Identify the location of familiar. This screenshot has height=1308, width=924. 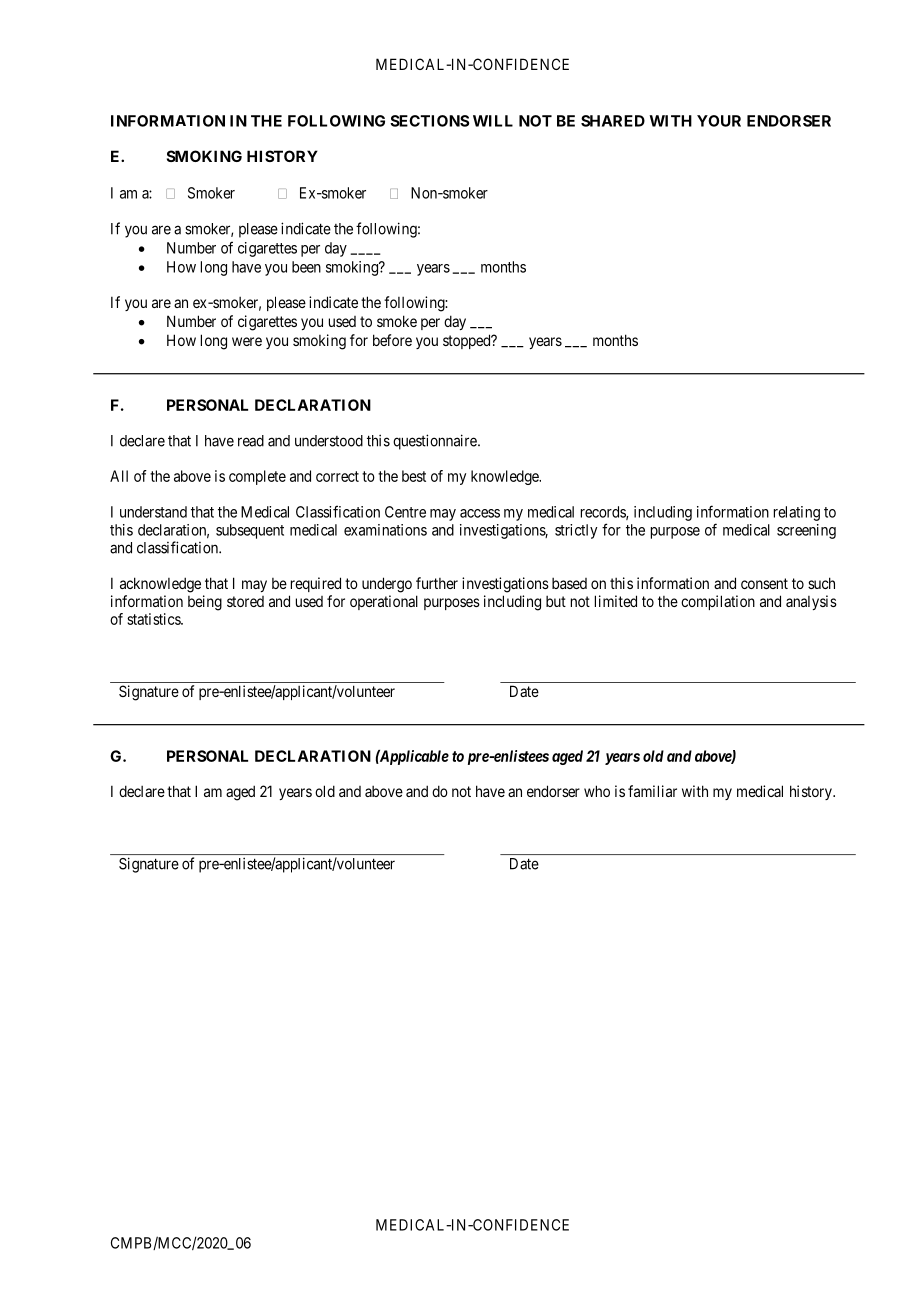
(652, 791).
